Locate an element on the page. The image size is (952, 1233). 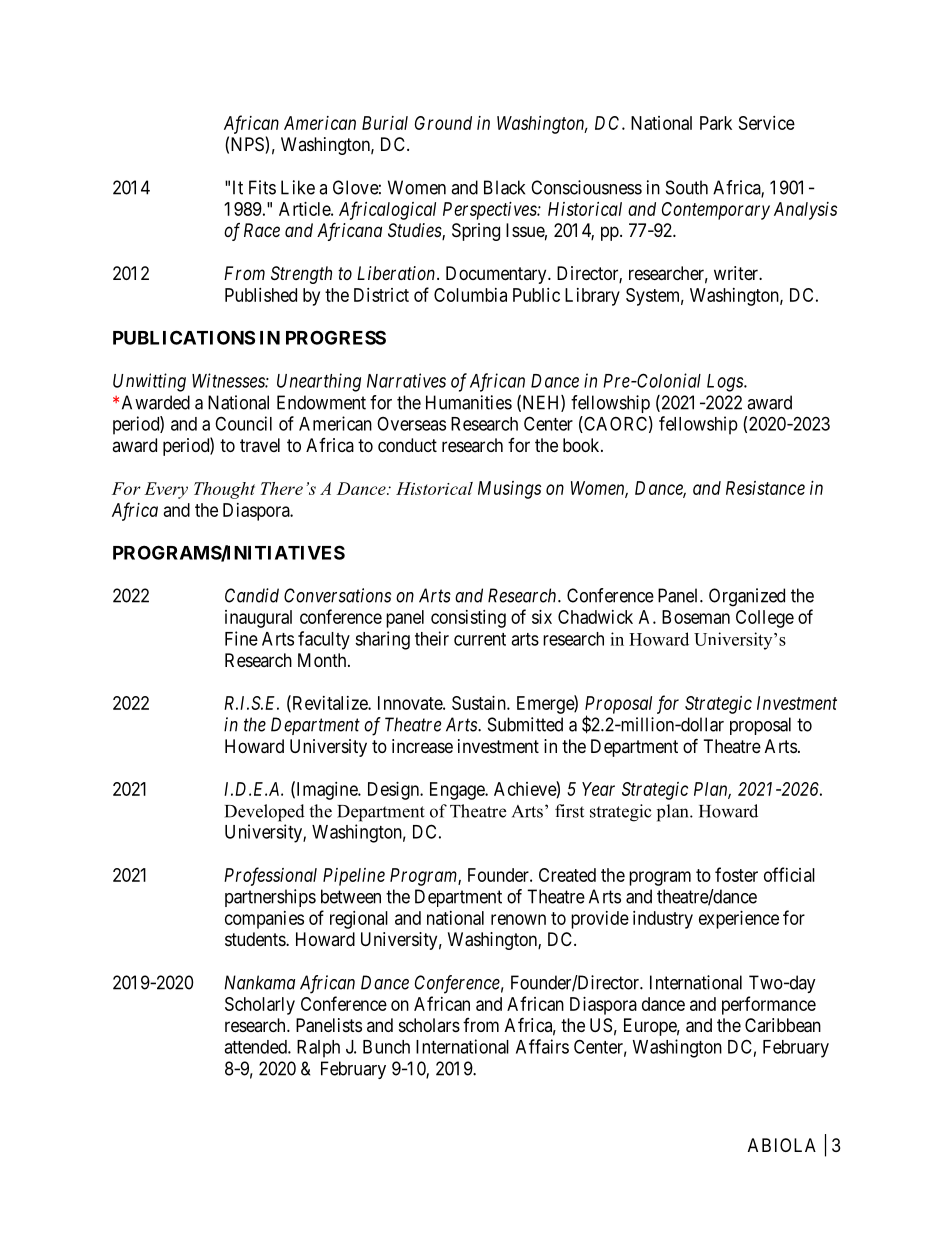
Scholarly is located at coordinates (260, 1006).
